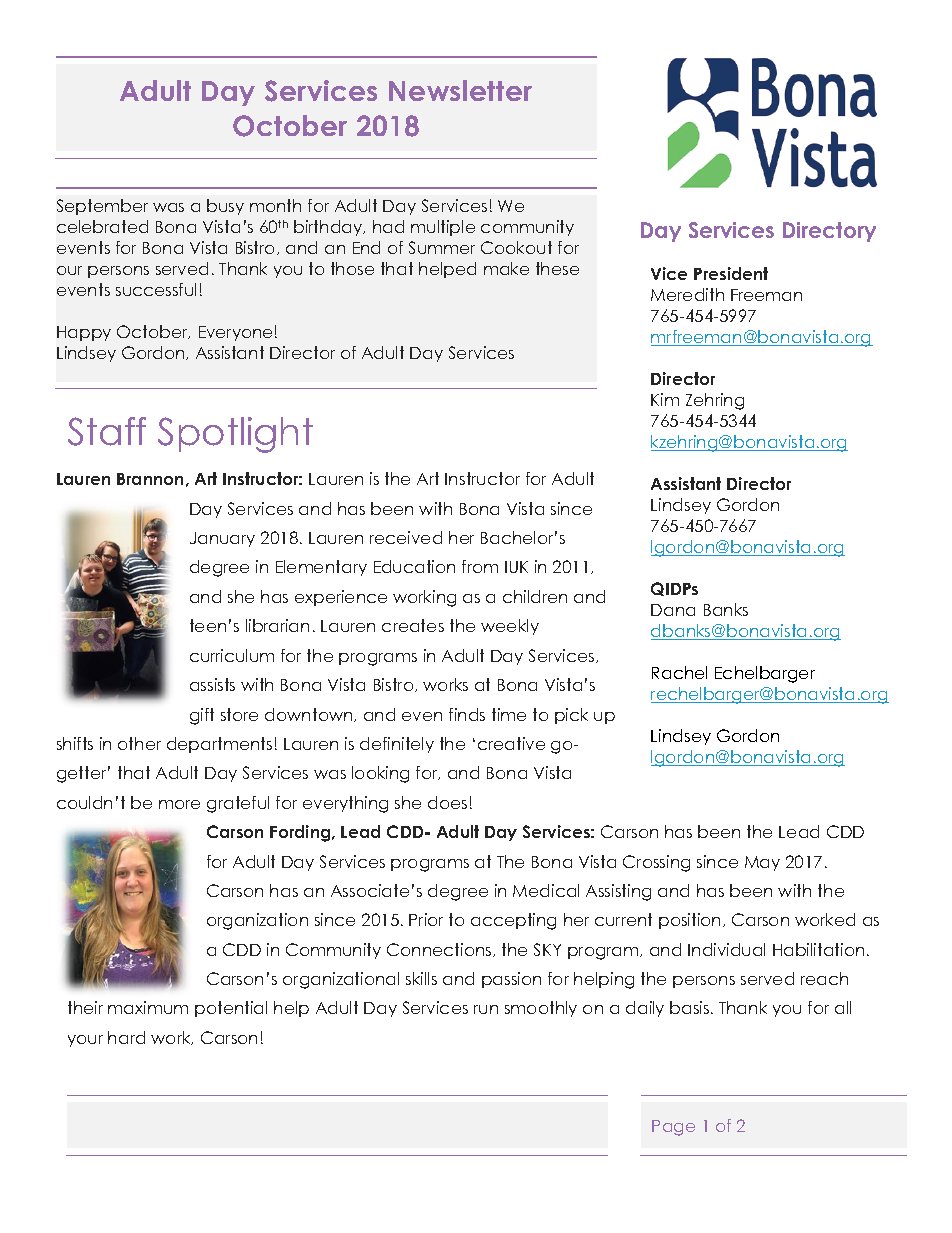  What do you see at coordinates (731, 273) in the screenshot?
I see `President` at bounding box center [731, 273].
